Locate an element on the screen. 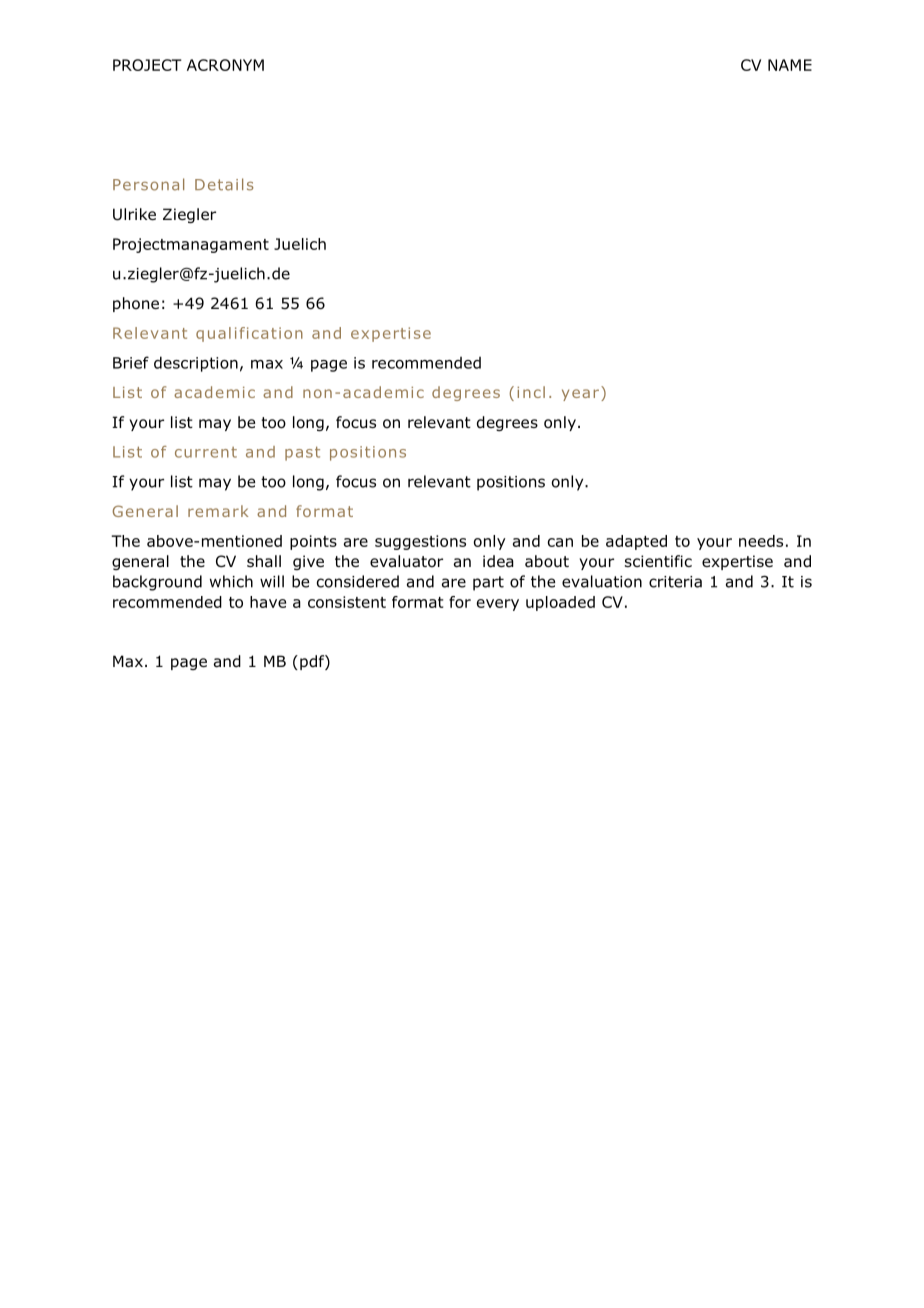 This screenshot has width=924, height=1308. year is located at coordinates (580, 395).
